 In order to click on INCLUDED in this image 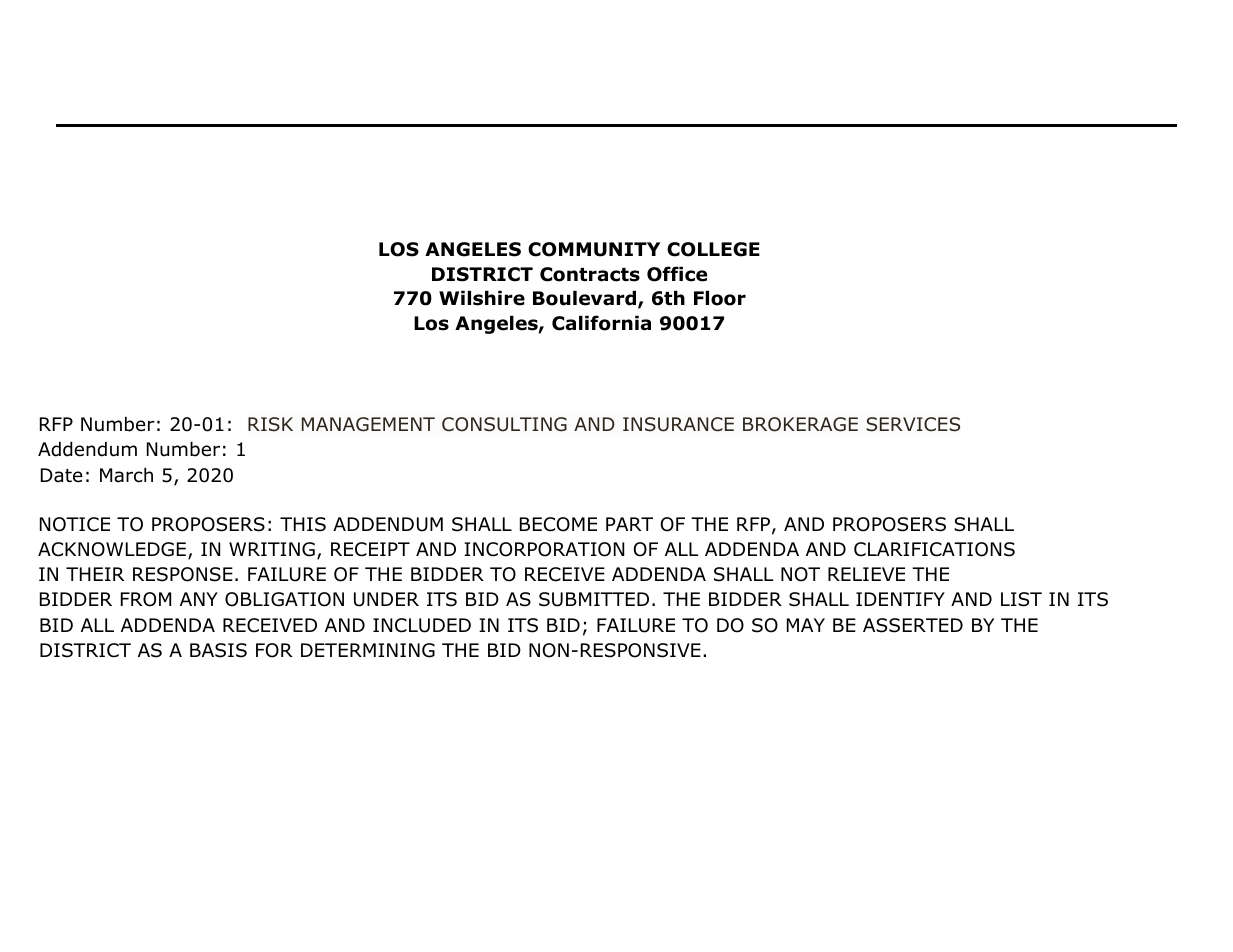, I will do `click(422, 625)`.
